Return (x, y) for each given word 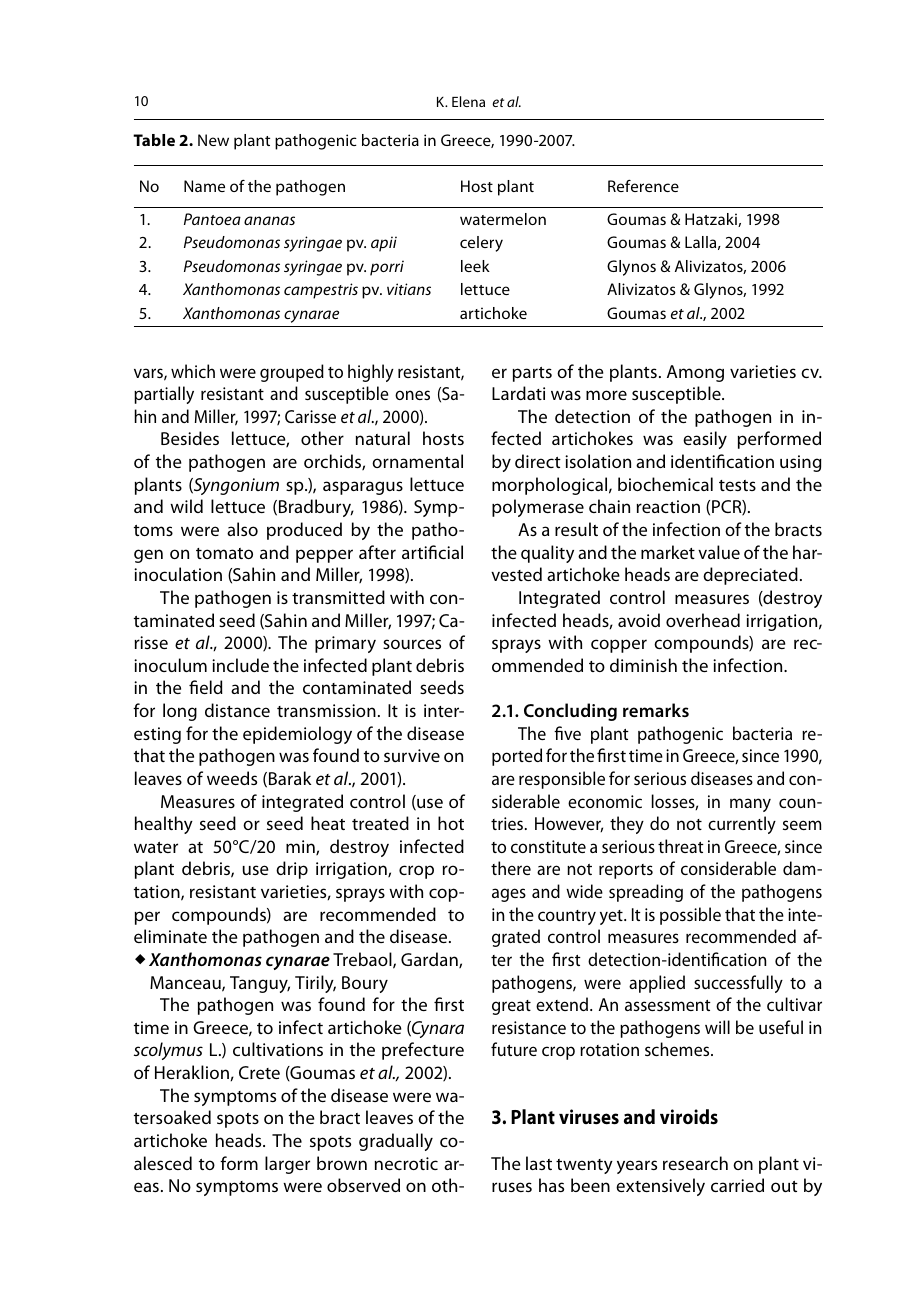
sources (412, 644)
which (193, 371)
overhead (703, 620)
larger (287, 1165)
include (240, 665)
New (213, 140)
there (511, 868)
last (539, 1163)
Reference (643, 186)
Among (695, 373)
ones (412, 395)
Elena (468, 101)
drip (292, 870)
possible (690, 916)
